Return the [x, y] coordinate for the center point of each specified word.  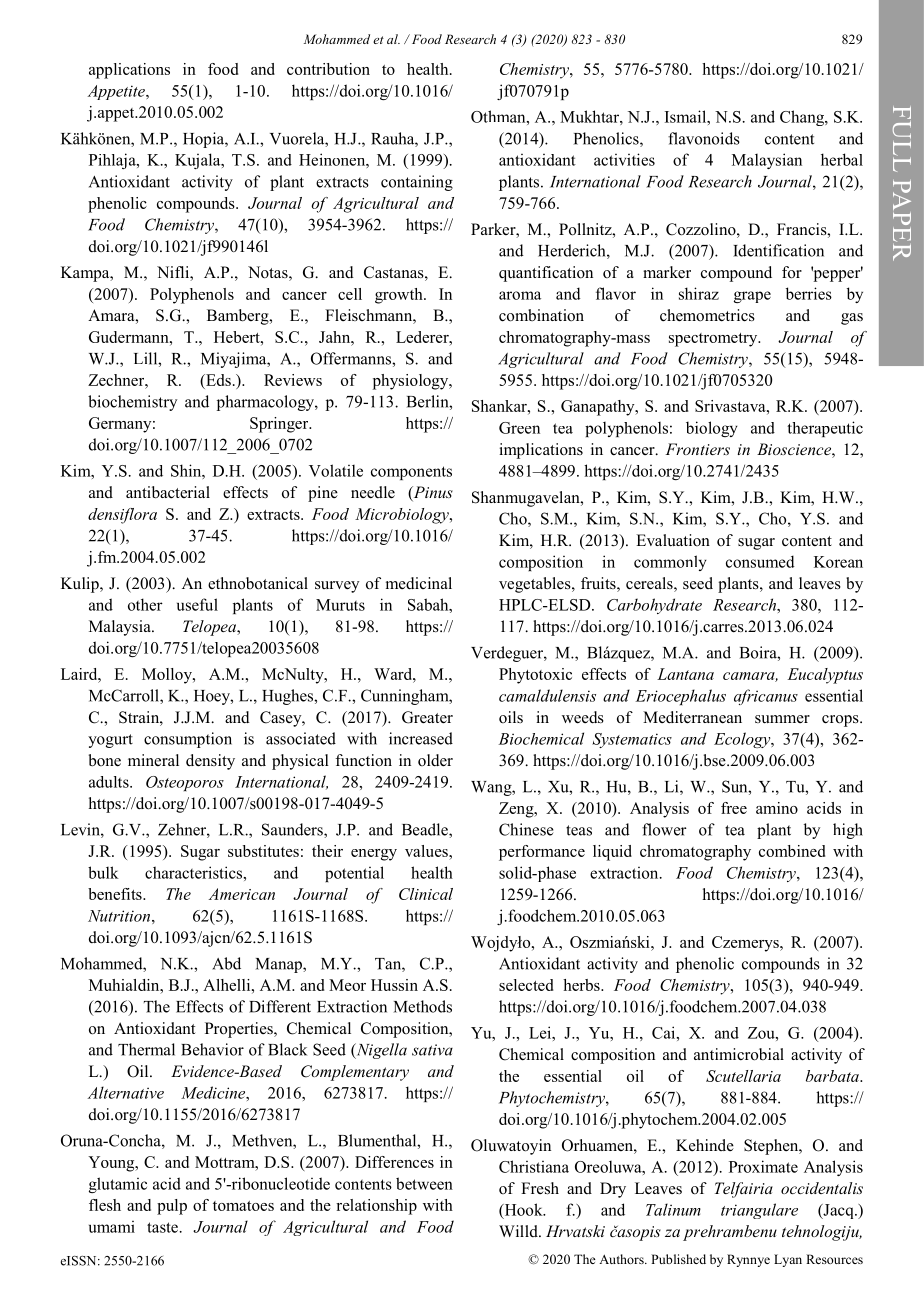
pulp [172, 1207]
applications [129, 71]
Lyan [788, 1260]
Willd [519, 1231]
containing [417, 183]
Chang [803, 118]
